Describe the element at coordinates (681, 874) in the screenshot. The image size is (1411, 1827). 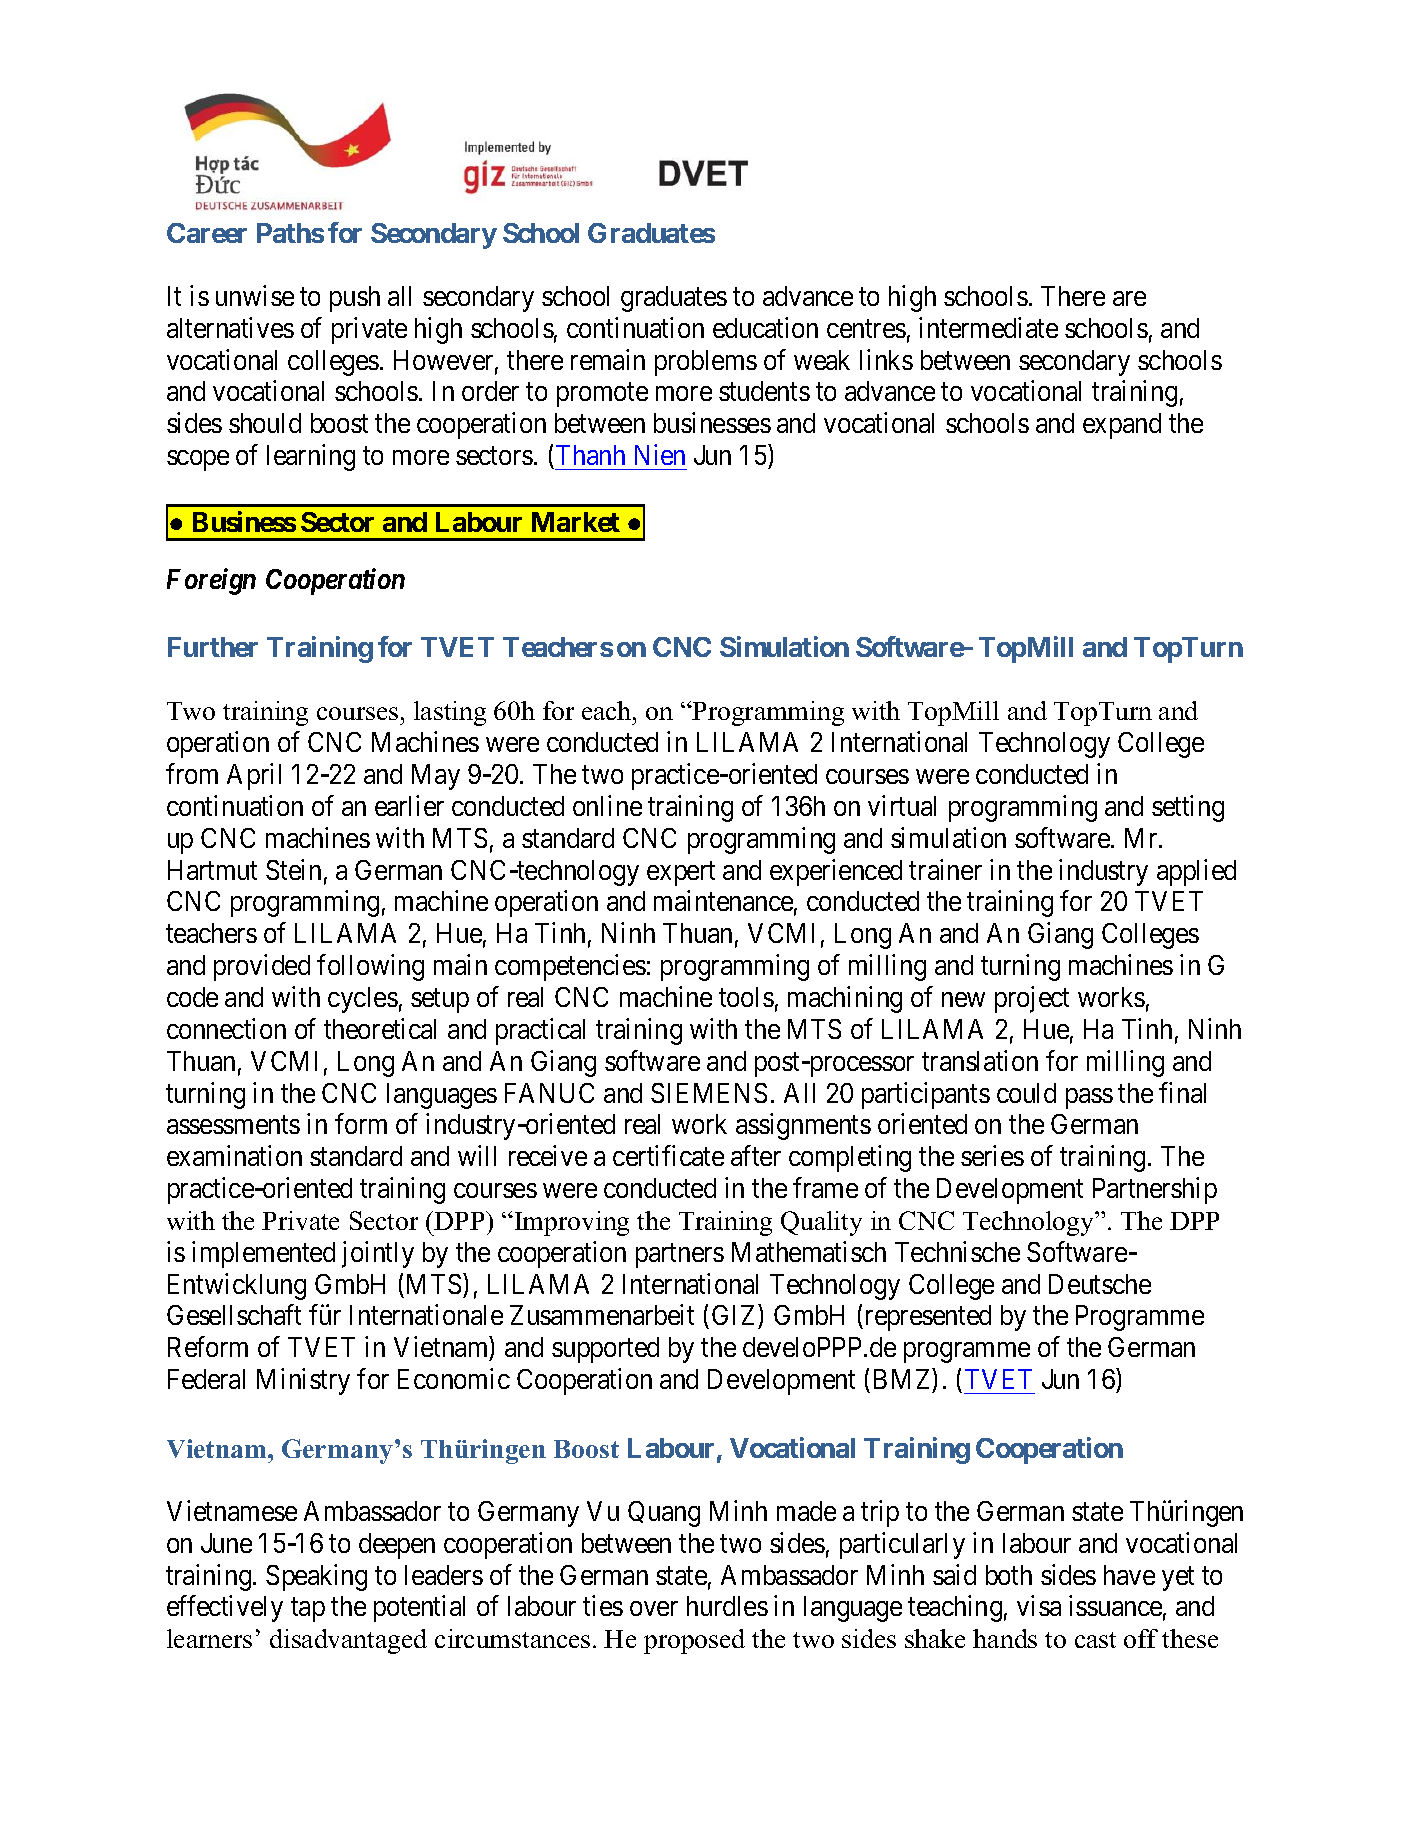
I see `expert` at that location.
